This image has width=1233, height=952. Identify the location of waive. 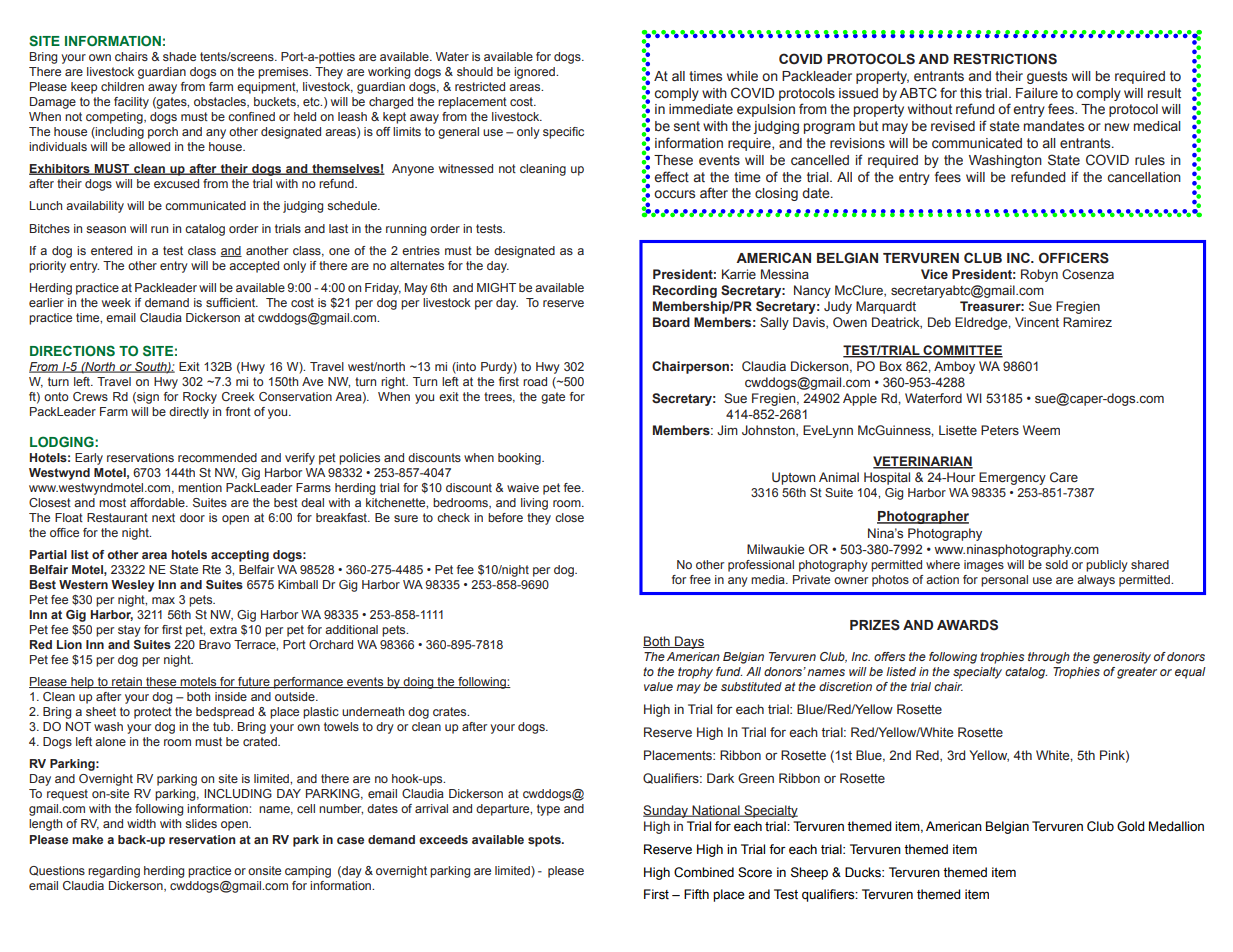
(523, 487).
